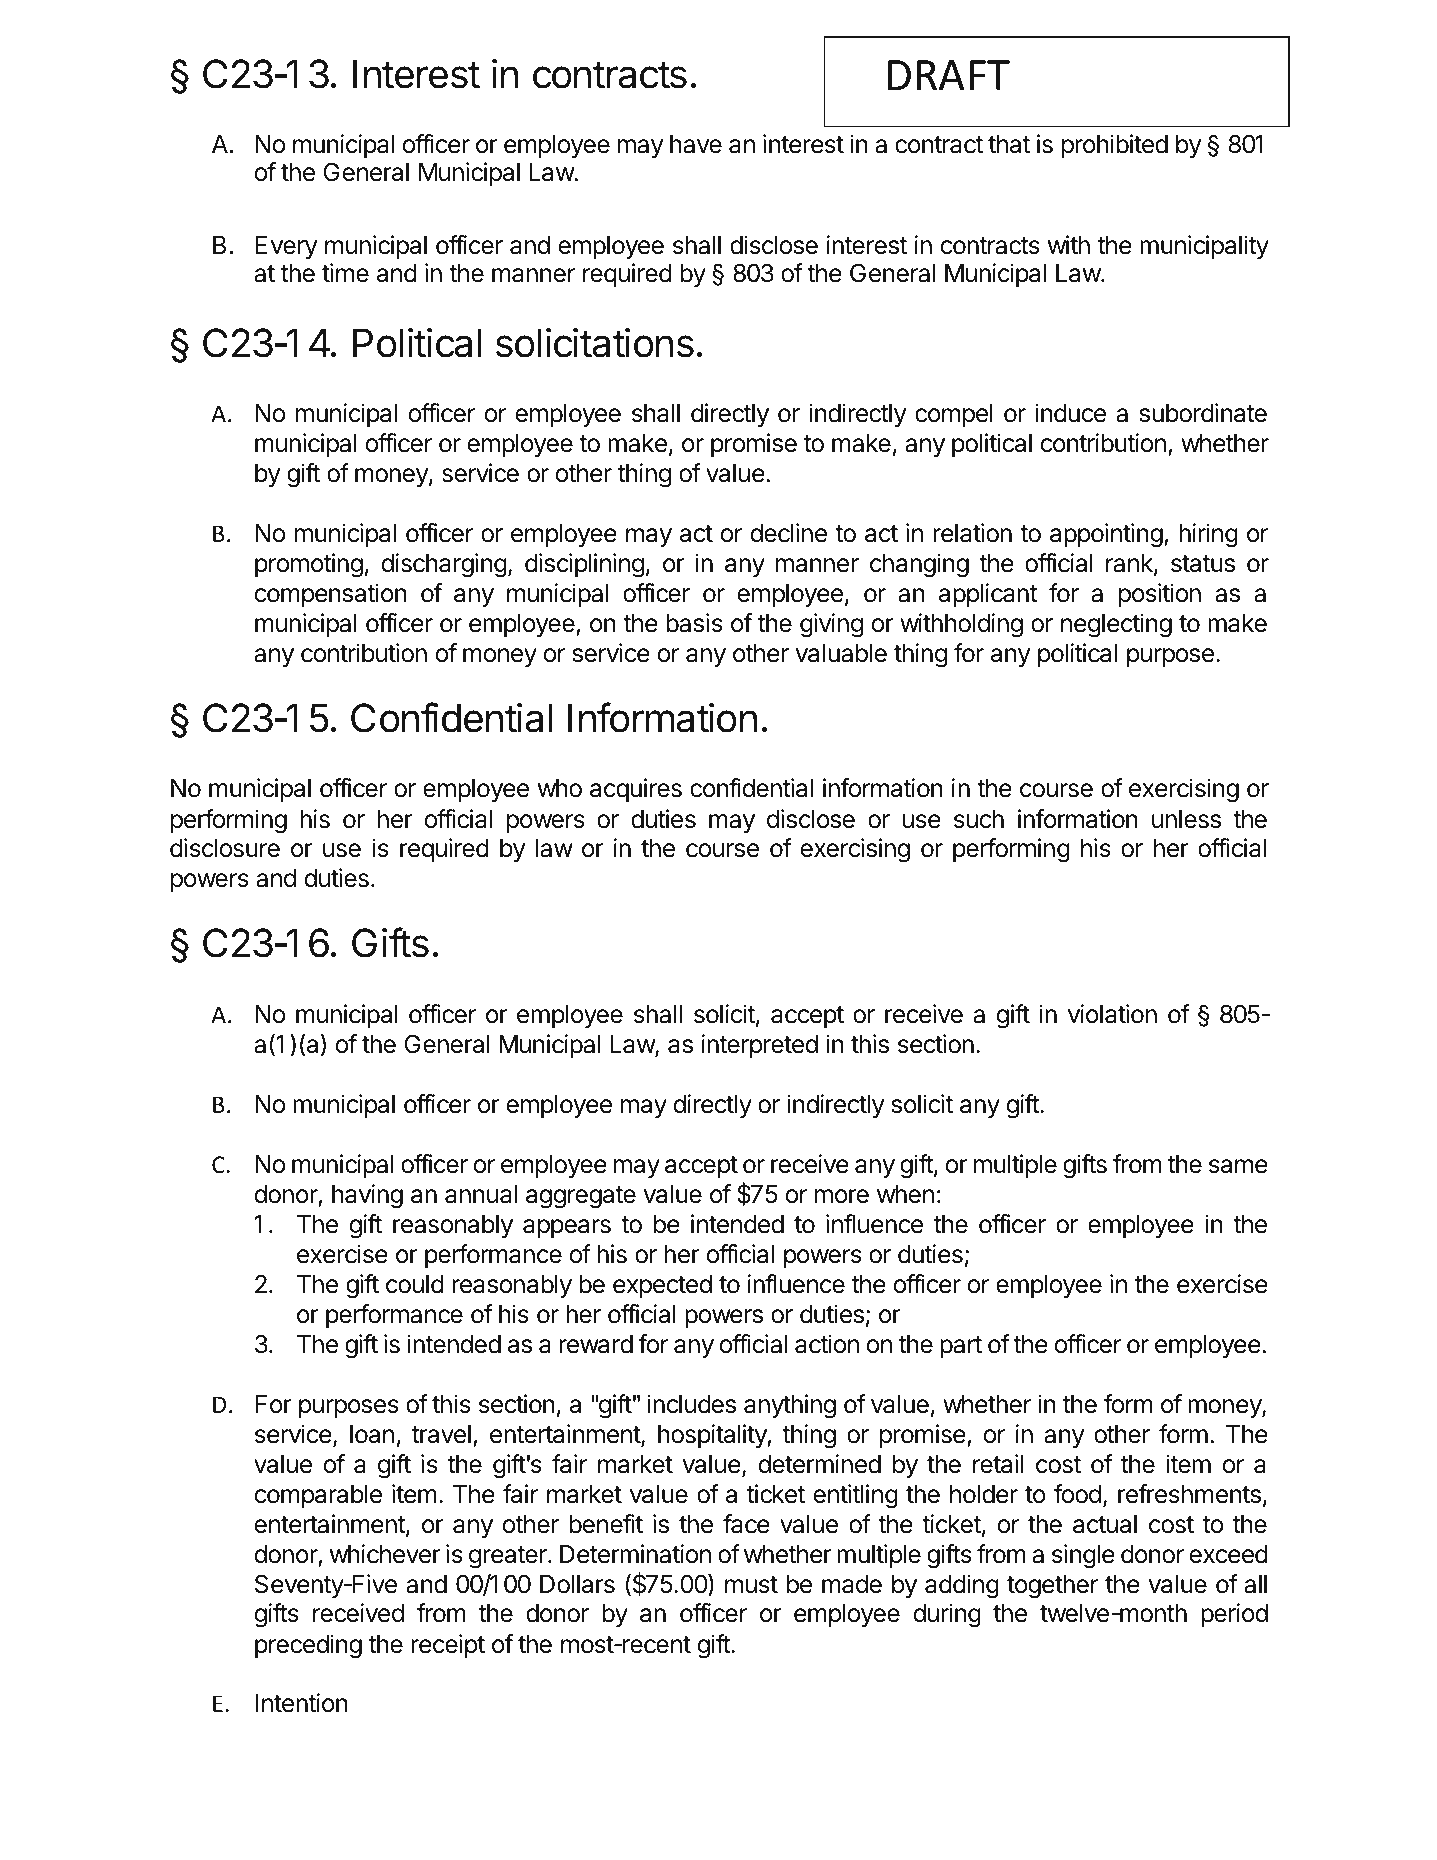 This screenshot has width=1437, height=1860. I want to click on unless, so click(1186, 819).
